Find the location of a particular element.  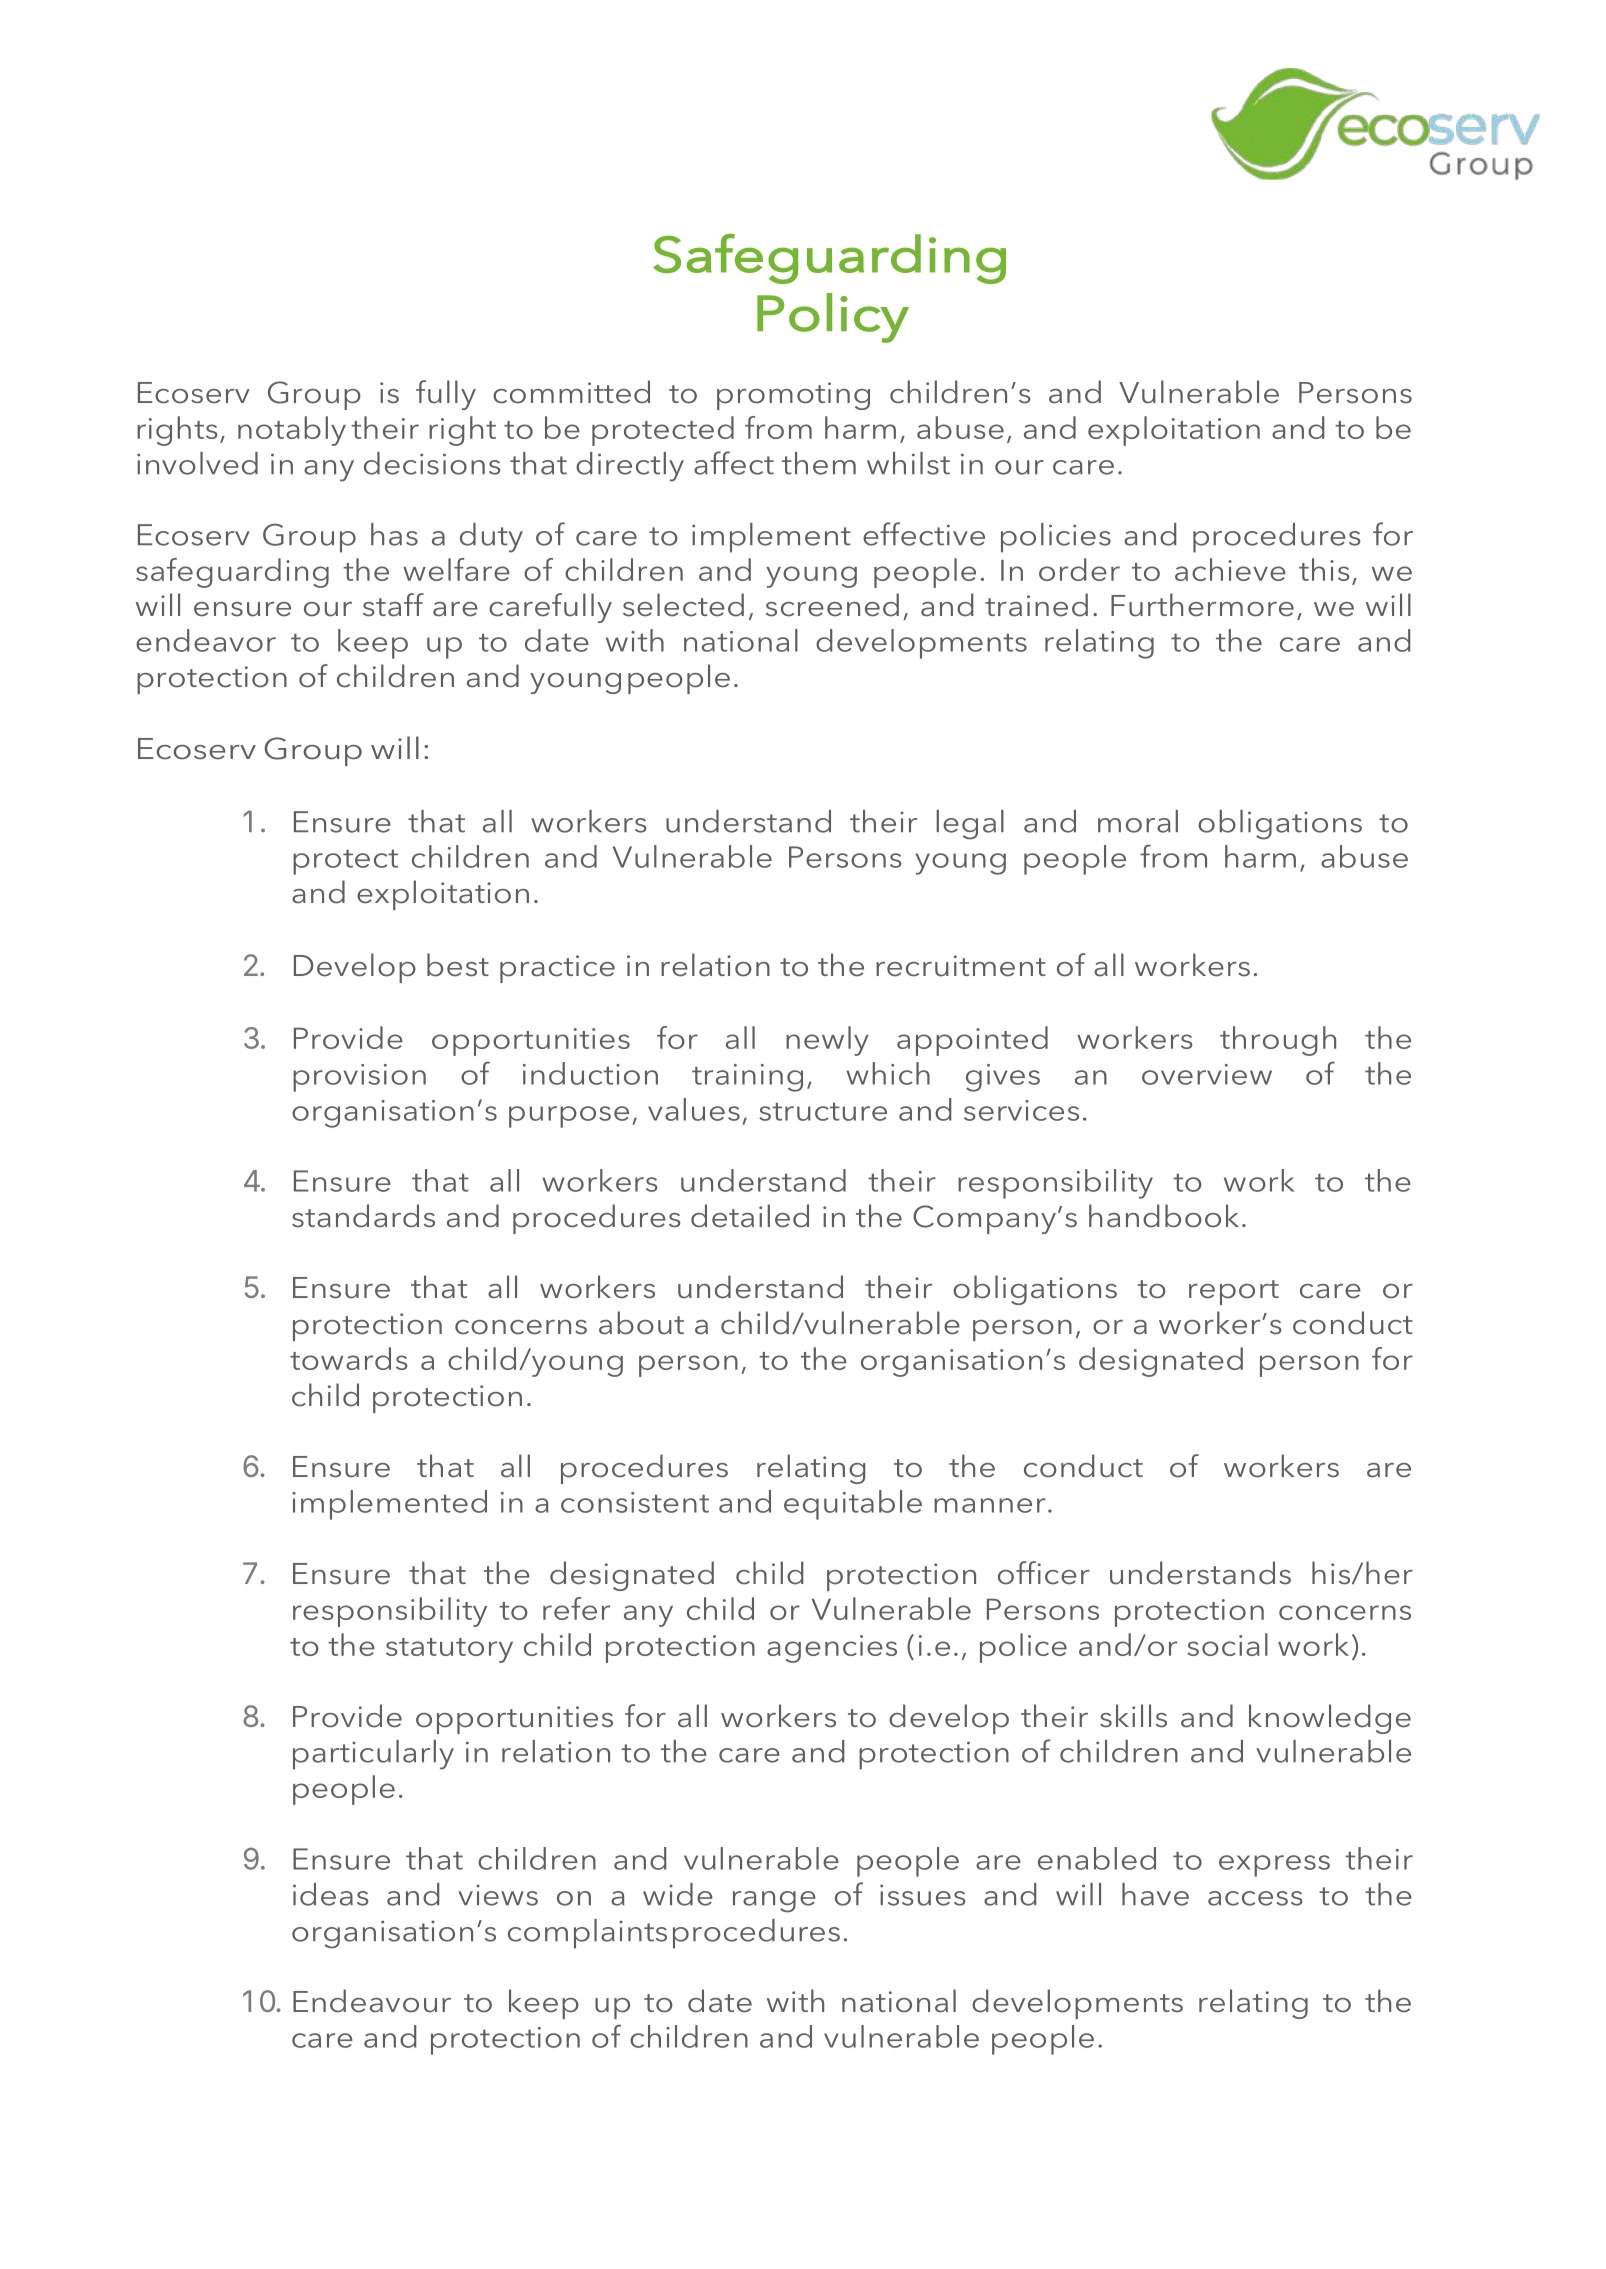

notably is located at coordinates (292, 431).
